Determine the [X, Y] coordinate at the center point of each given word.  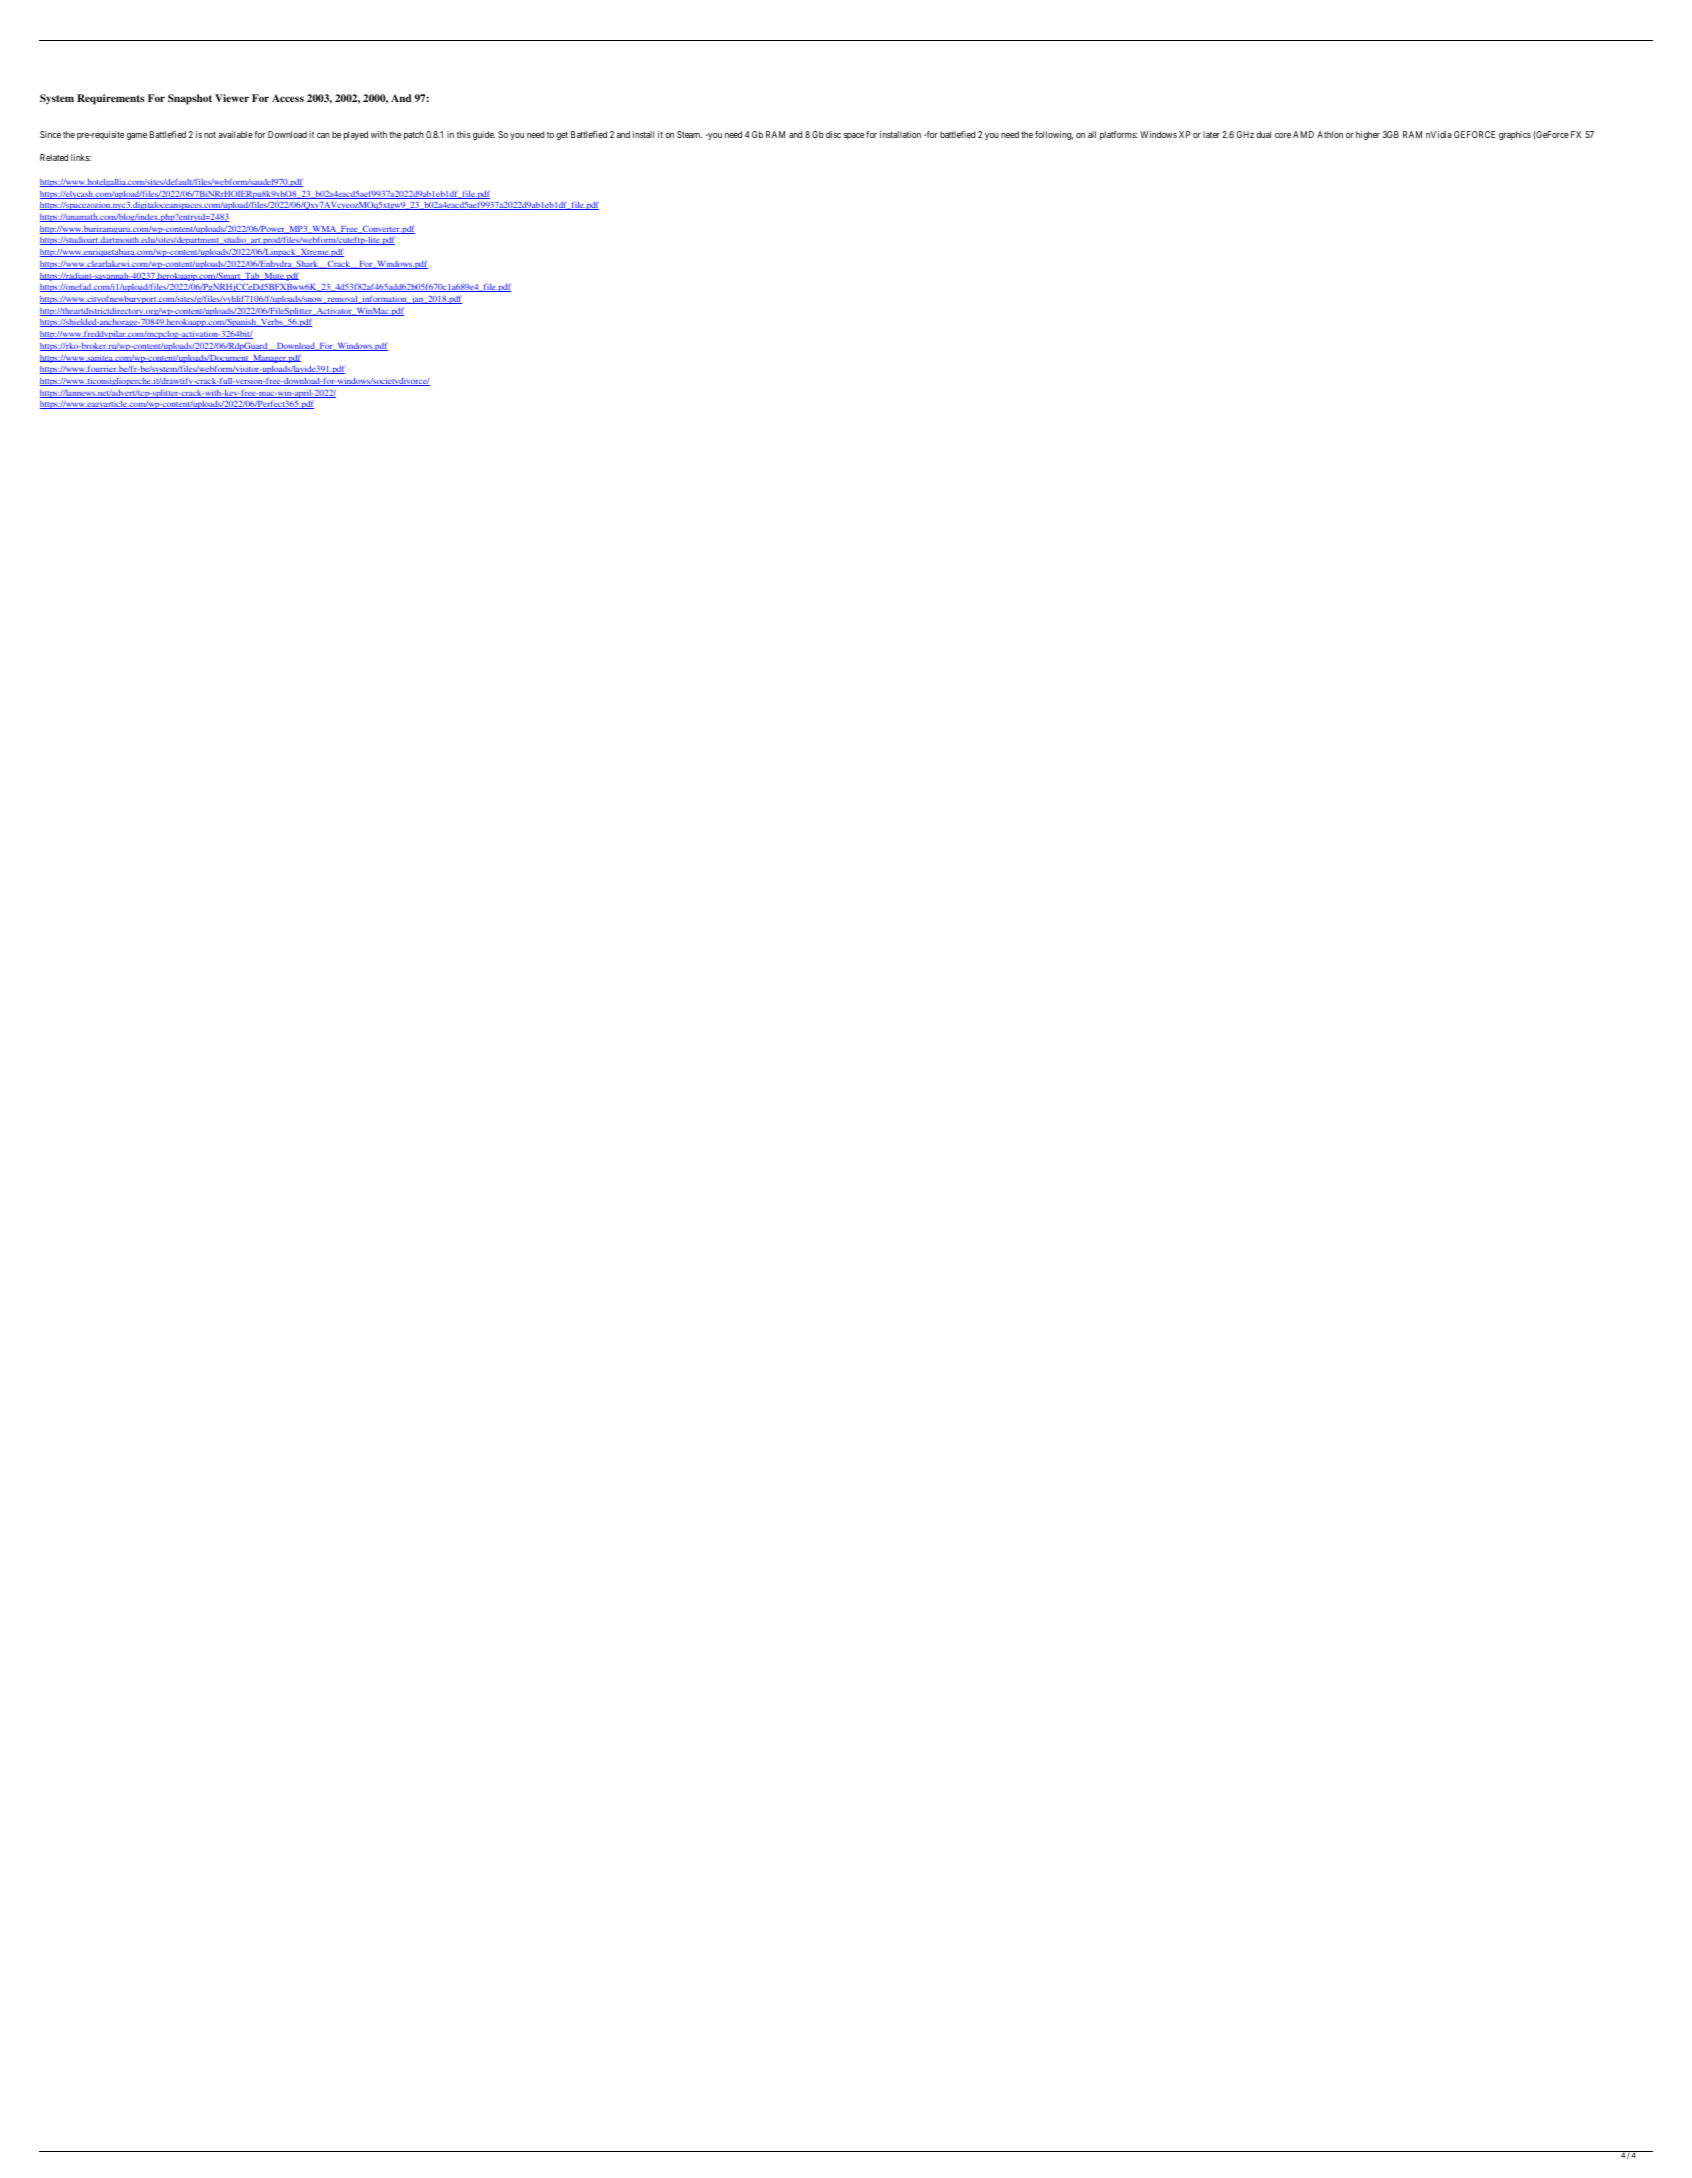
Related [54, 157]
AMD [1303, 134]
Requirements [110, 99]
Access [288, 98]
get [562, 135]
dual [1263, 134]
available [235, 134]
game [137, 136]
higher [1368, 135]
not [210, 134]
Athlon [1330, 134]
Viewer [232, 98]
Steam [689, 134]
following [1054, 135]
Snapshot [190, 99]
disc [833, 134]
